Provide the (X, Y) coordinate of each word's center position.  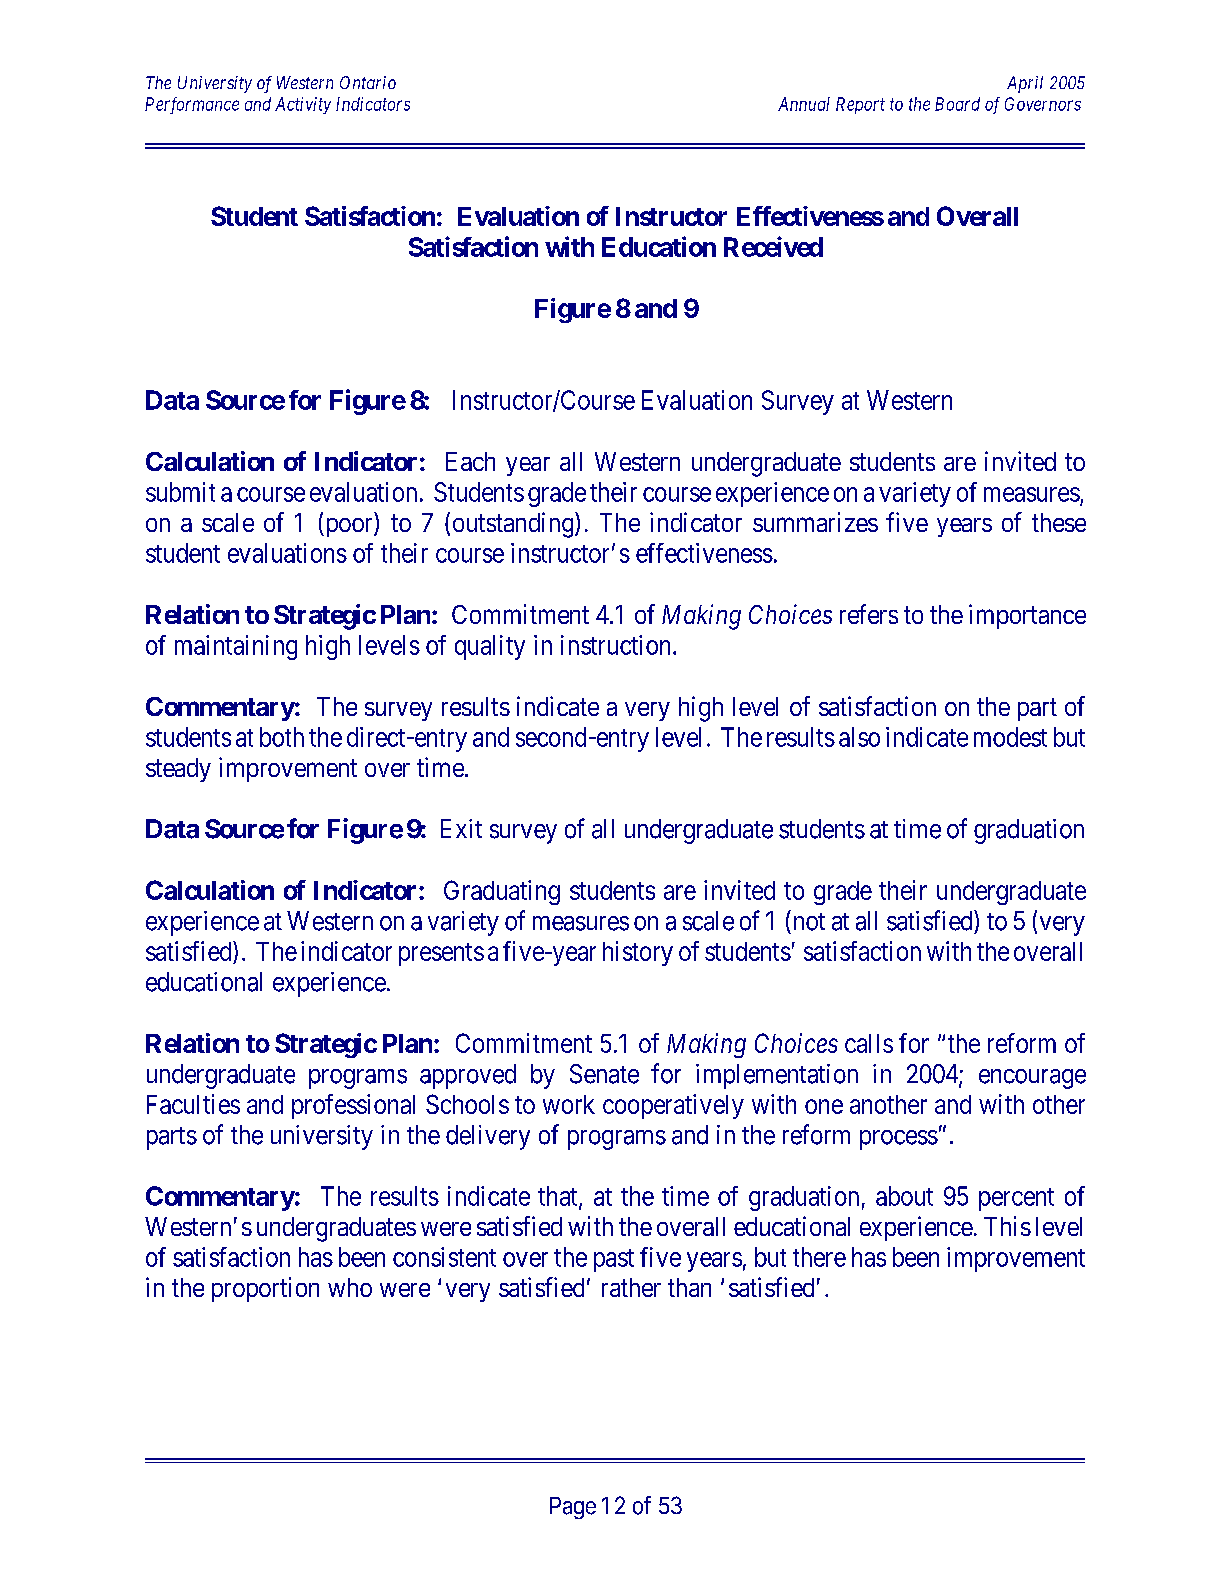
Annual (804, 104)
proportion (265, 1289)
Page (573, 1508)
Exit (461, 828)
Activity (303, 105)
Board (957, 104)
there (819, 1257)
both (282, 737)
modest (1010, 737)
